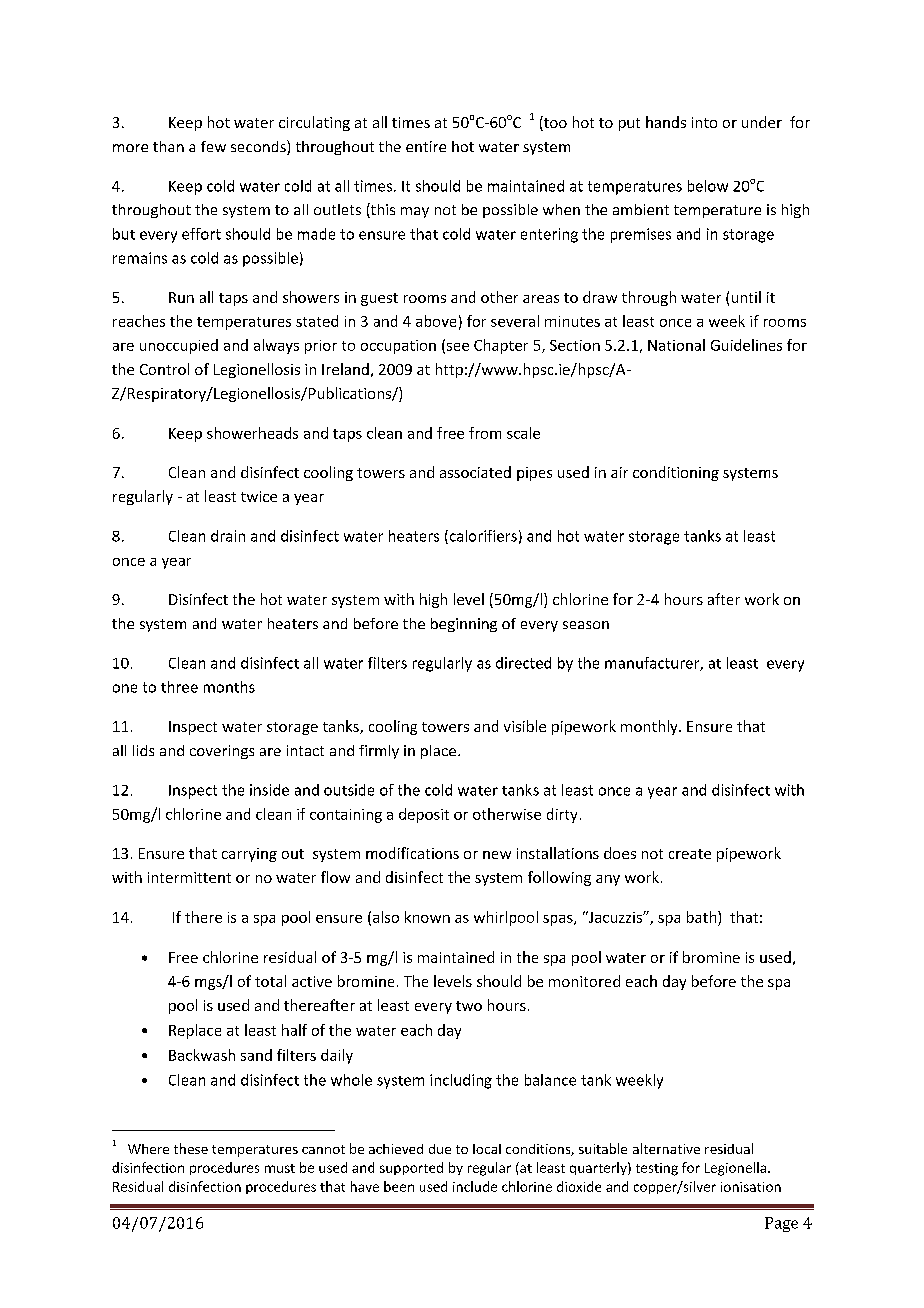 Image resolution: width=924 pixels, height=1308 pixels. What do you see at coordinates (213, 146) in the screenshot?
I see `few` at bounding box center [213, 146].
